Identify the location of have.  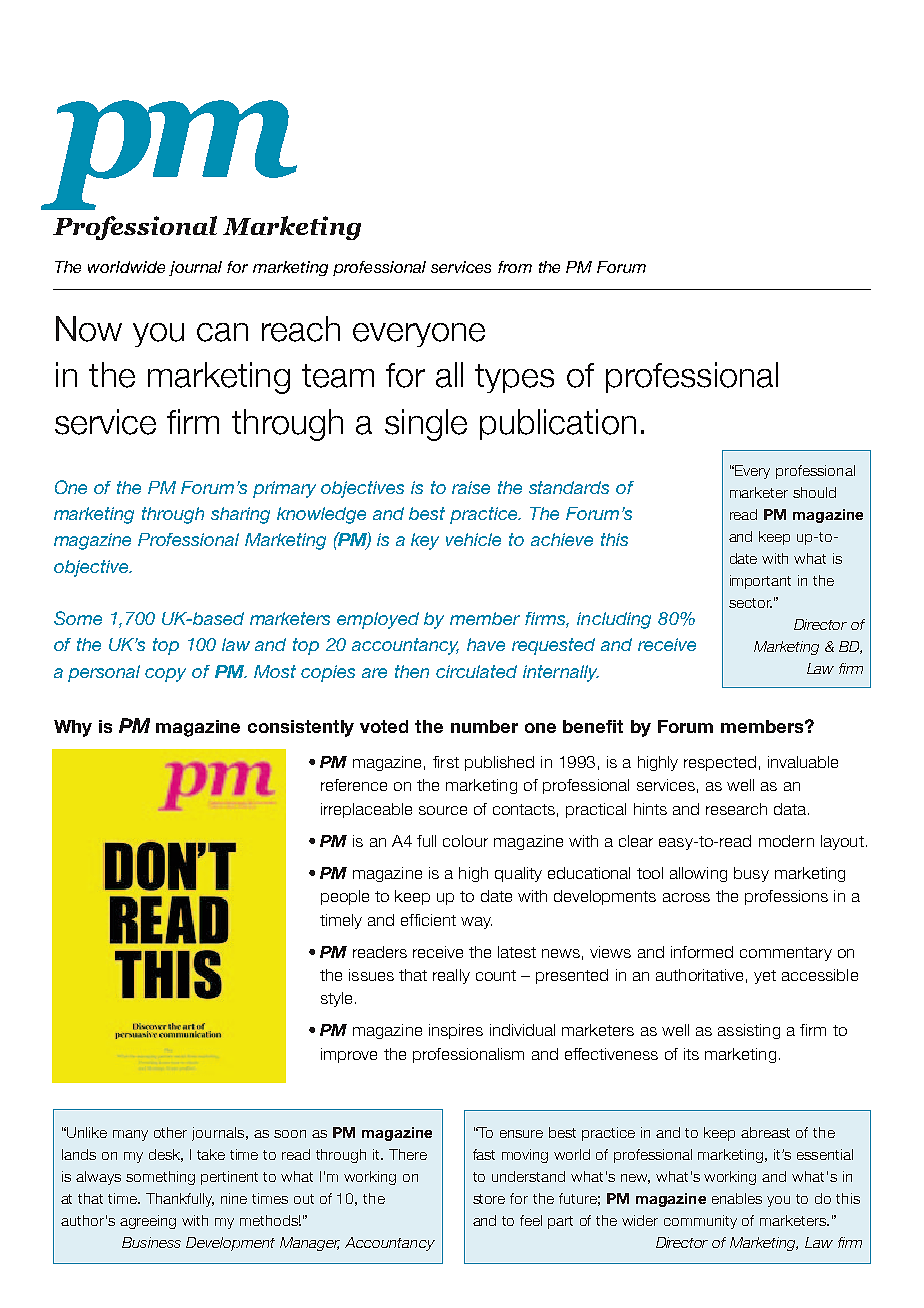
(486, 644).
